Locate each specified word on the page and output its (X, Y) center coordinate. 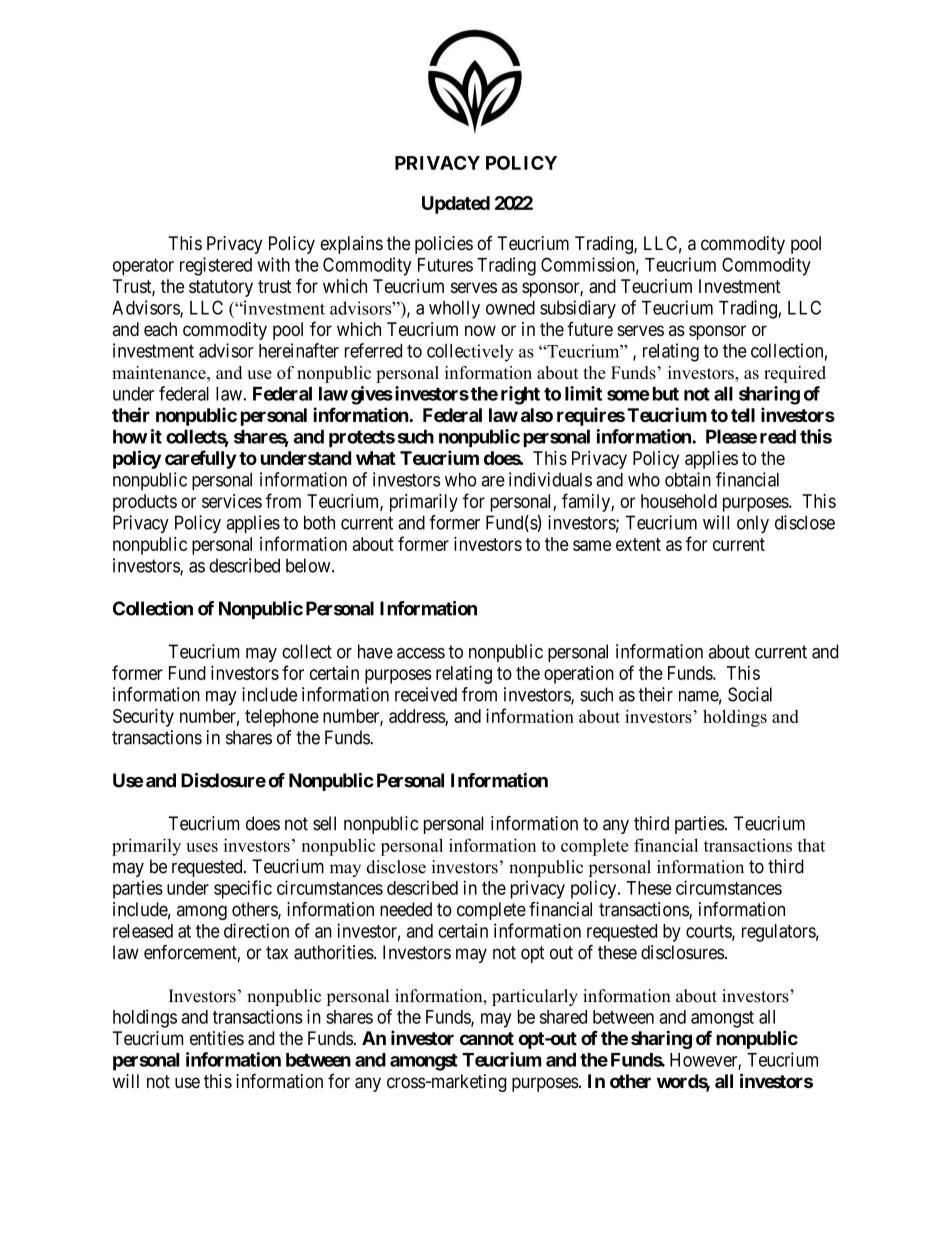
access (421, 653)
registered (216, 266)
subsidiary (578, 309)
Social (750, 694)
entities (217, 1038)
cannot (487, 1038)
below (309, 565)
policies (444, 245)
